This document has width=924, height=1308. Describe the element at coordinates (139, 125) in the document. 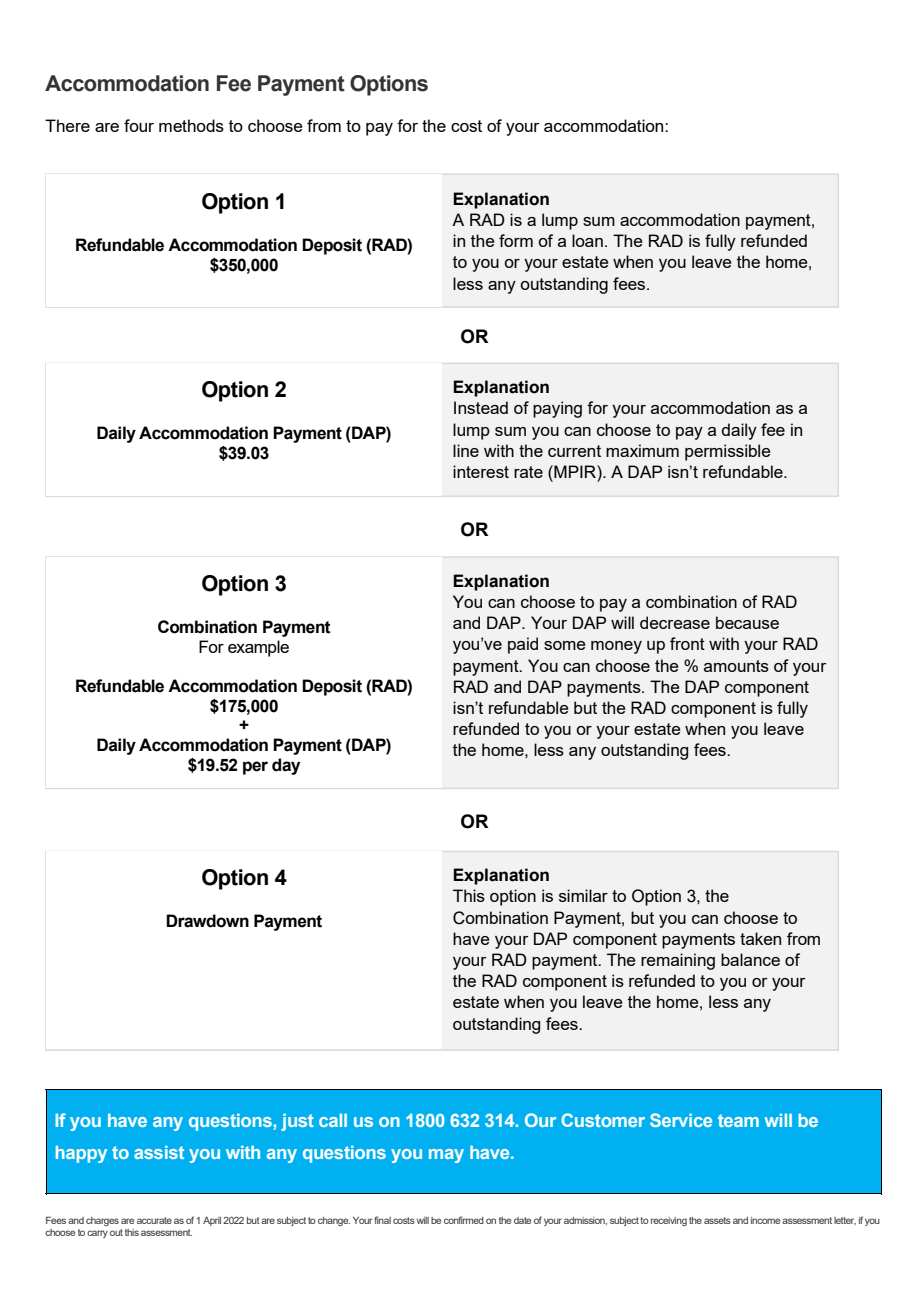

I see `four` at that location.
